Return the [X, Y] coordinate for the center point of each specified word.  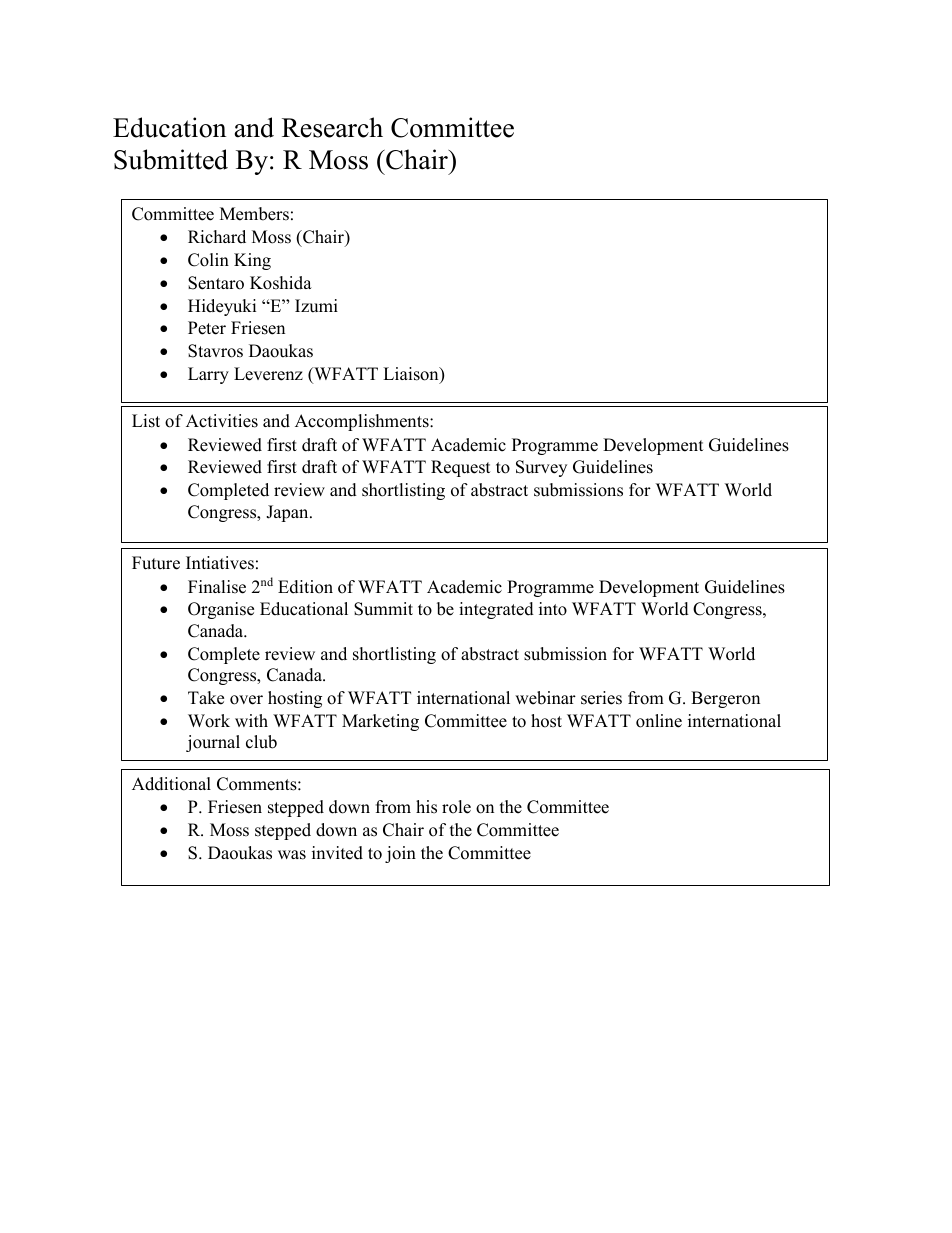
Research [332, 127]
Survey [541, 468]
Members [254, 214]
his [426, 807]
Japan [288, 513]
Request [461, 468]
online [659, 721]
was [292, 855]
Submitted [171, 159]
